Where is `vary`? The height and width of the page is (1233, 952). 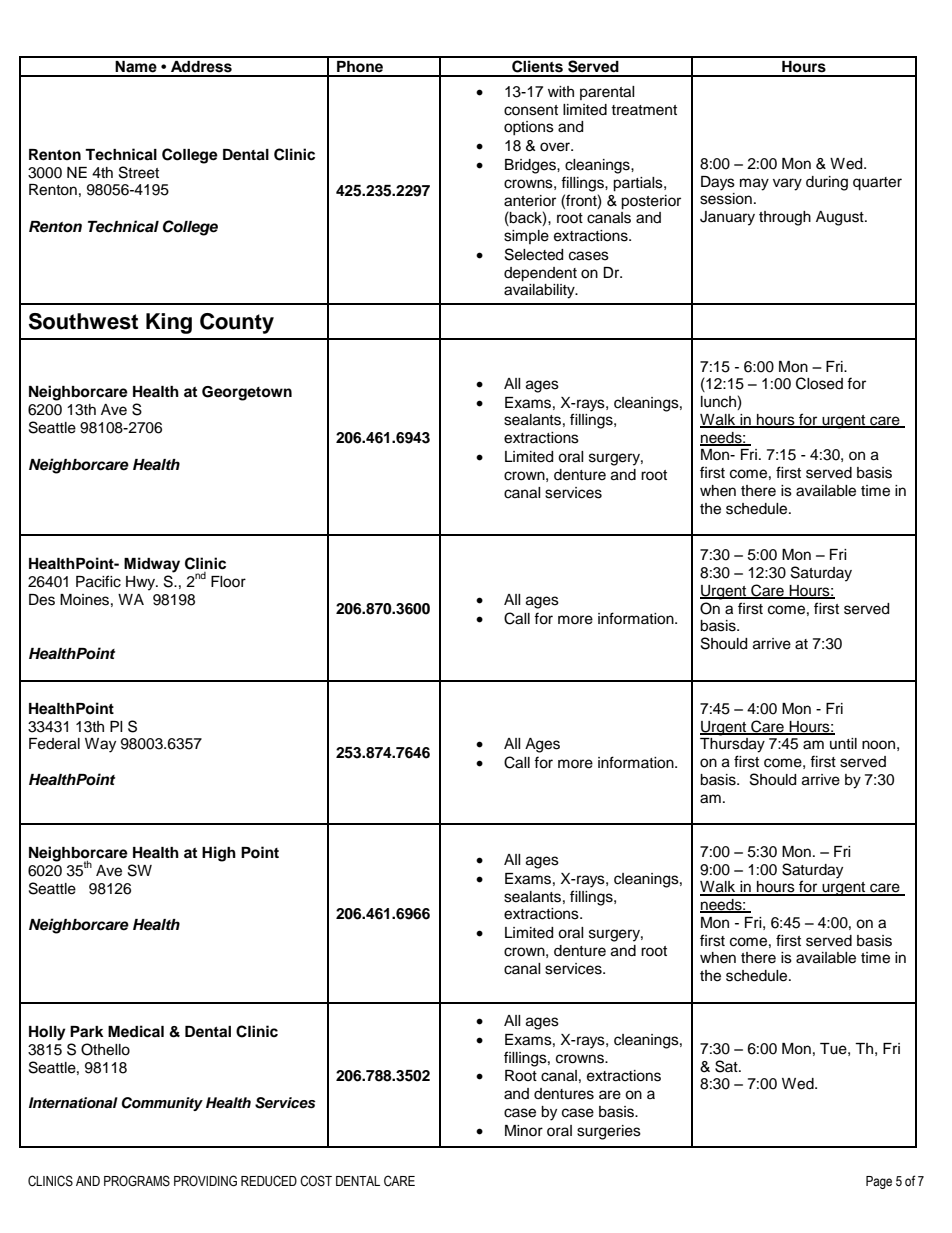
vary is located at coordinates (787, 184).
